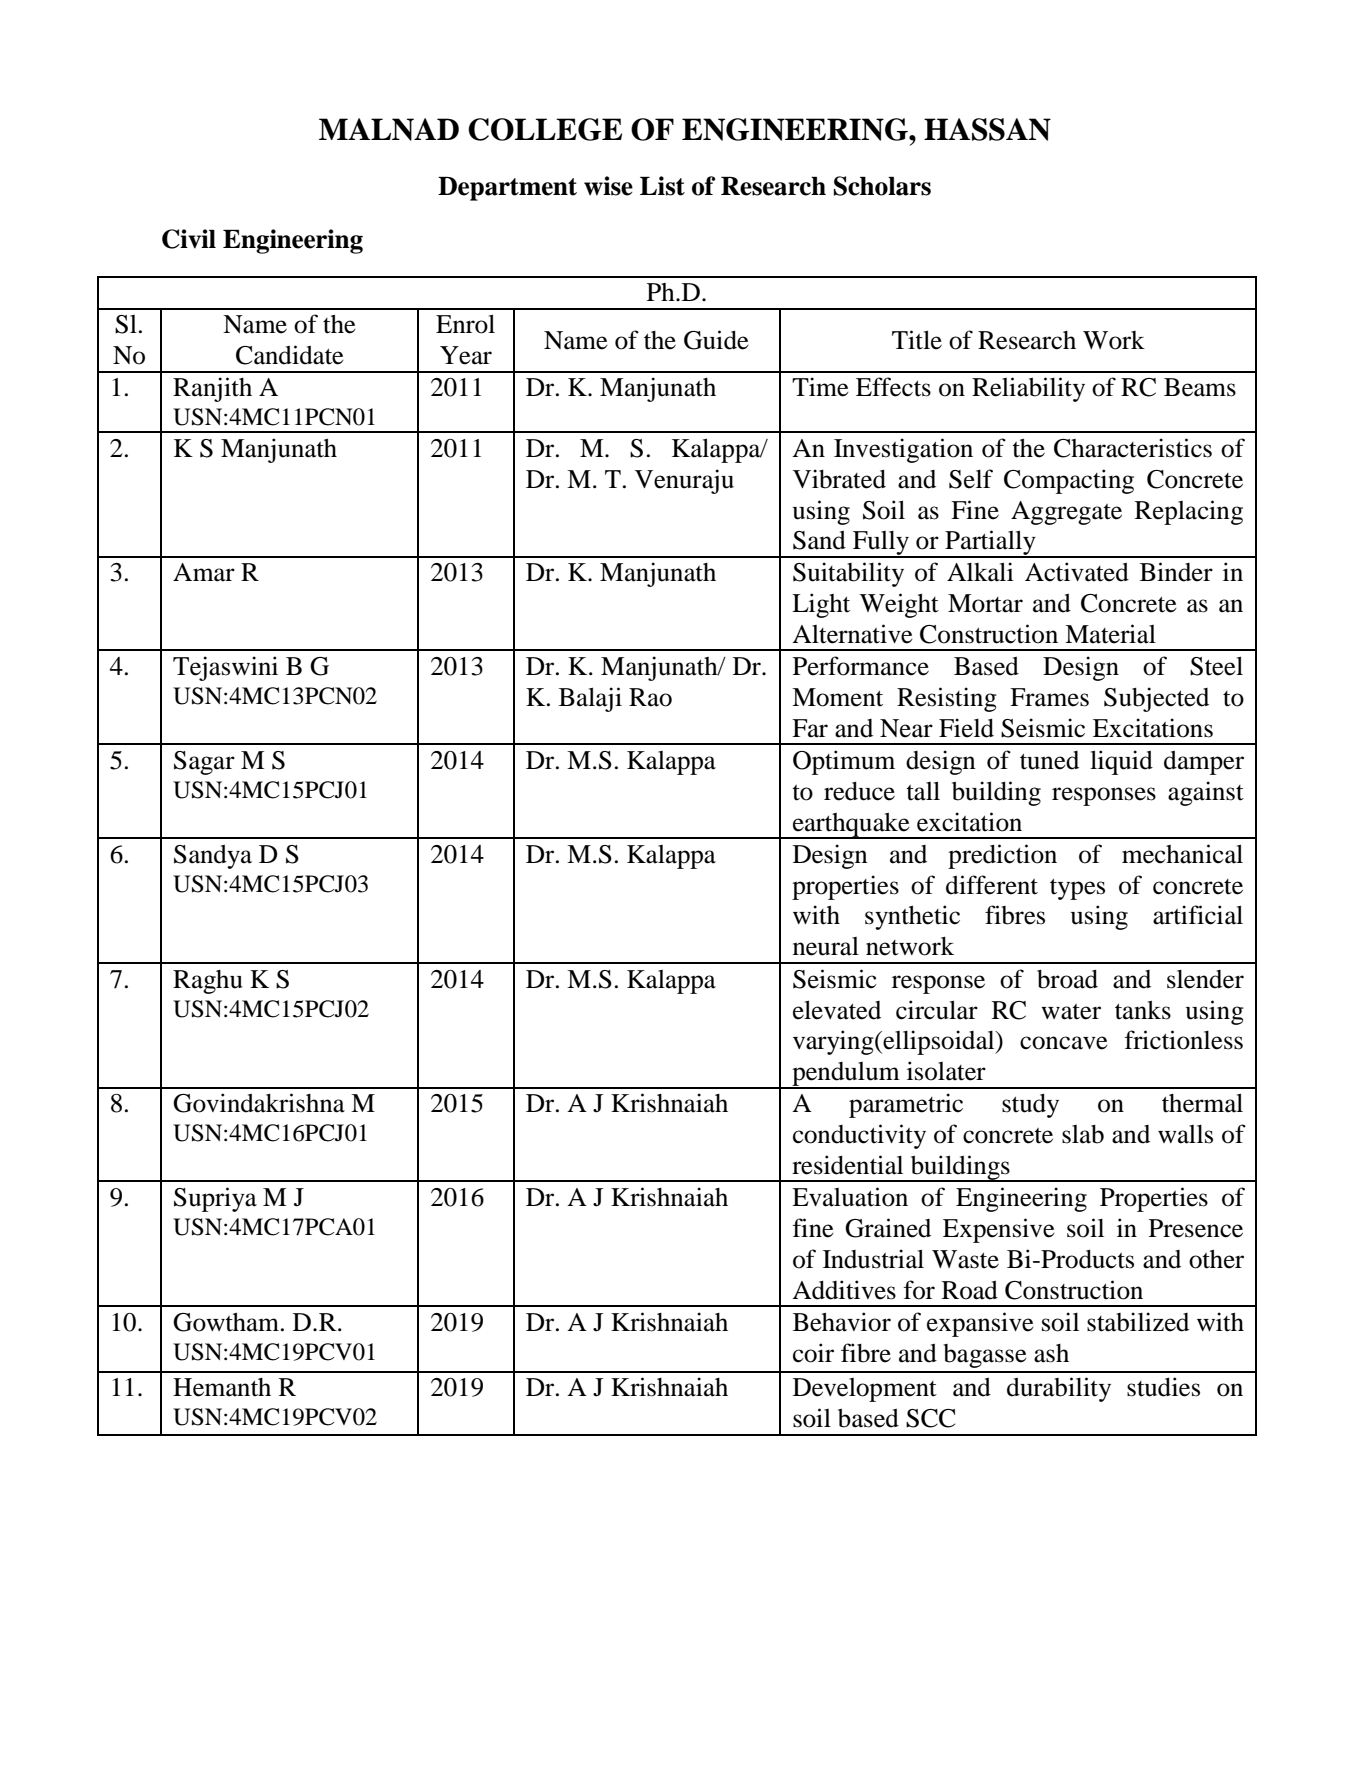 The image size is (1370, 1773). I want to click on coir, so click(813, 1353).
